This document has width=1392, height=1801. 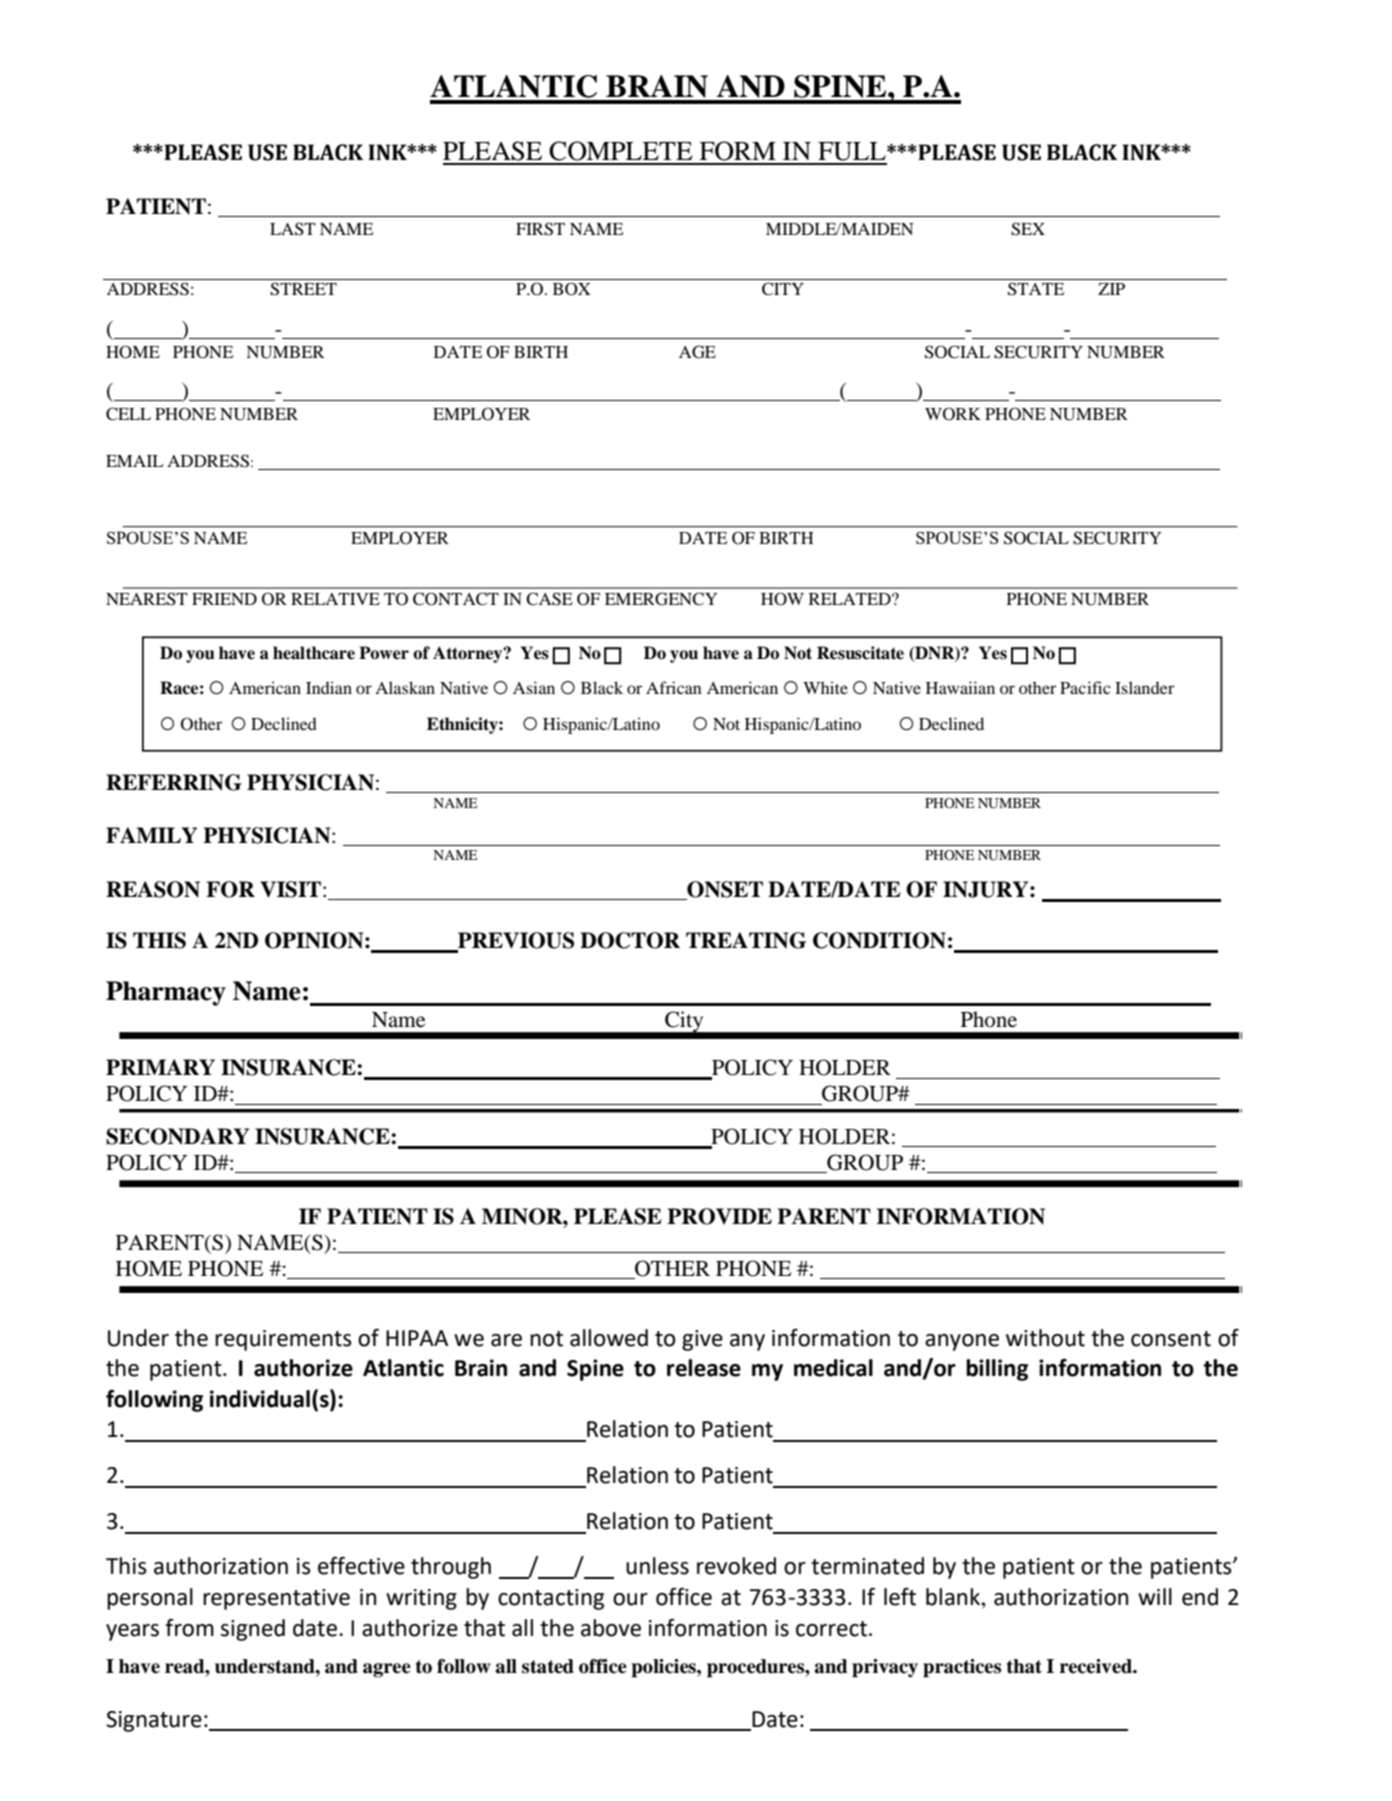 What do you see at coordinates (1028, 229) in the document?
I see `SEX` at bounding box center [1028, 229].
